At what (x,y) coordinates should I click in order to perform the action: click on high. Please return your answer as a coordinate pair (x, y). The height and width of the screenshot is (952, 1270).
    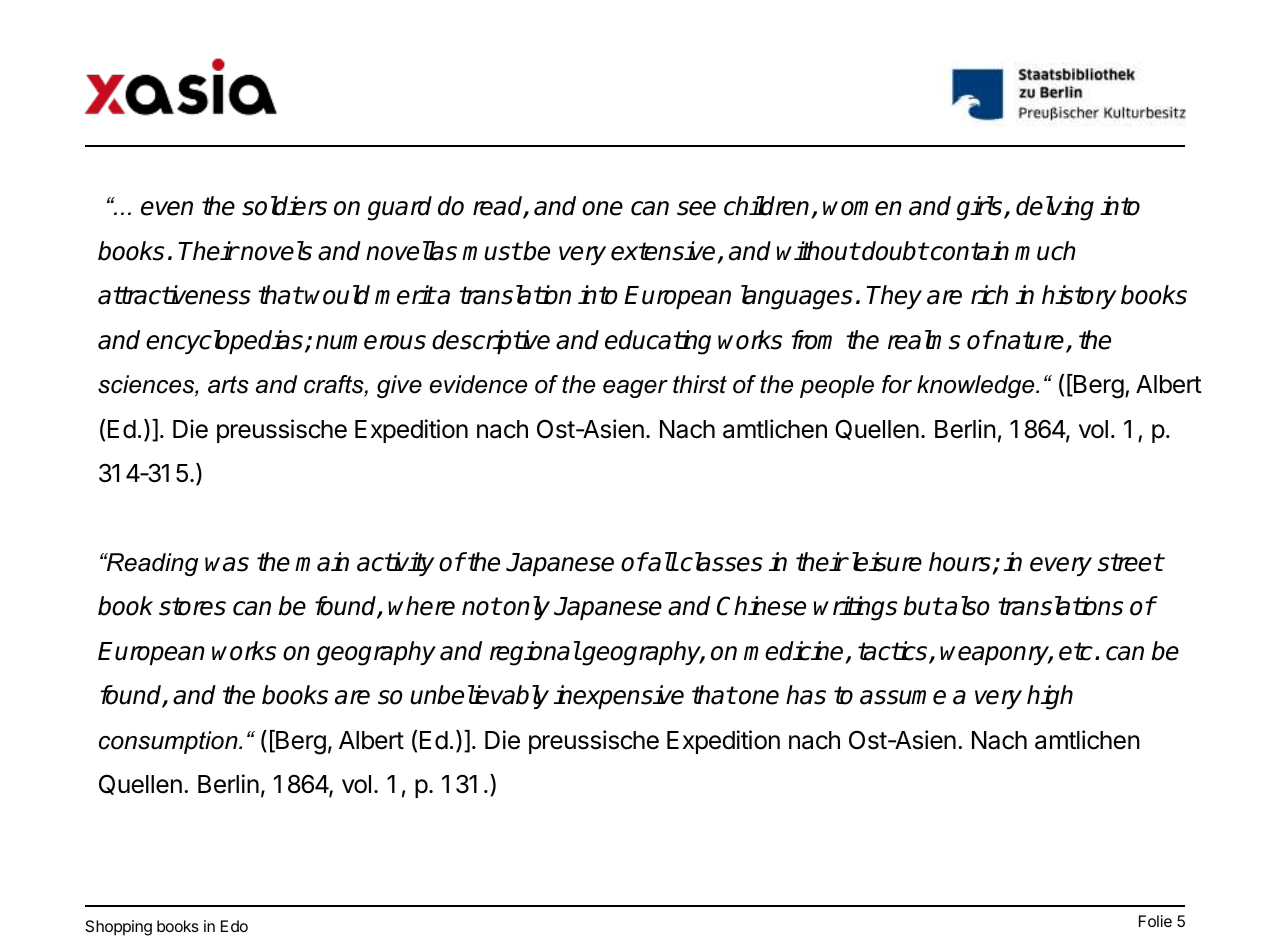
    Looking at the image, I should click on (1050, 697).
